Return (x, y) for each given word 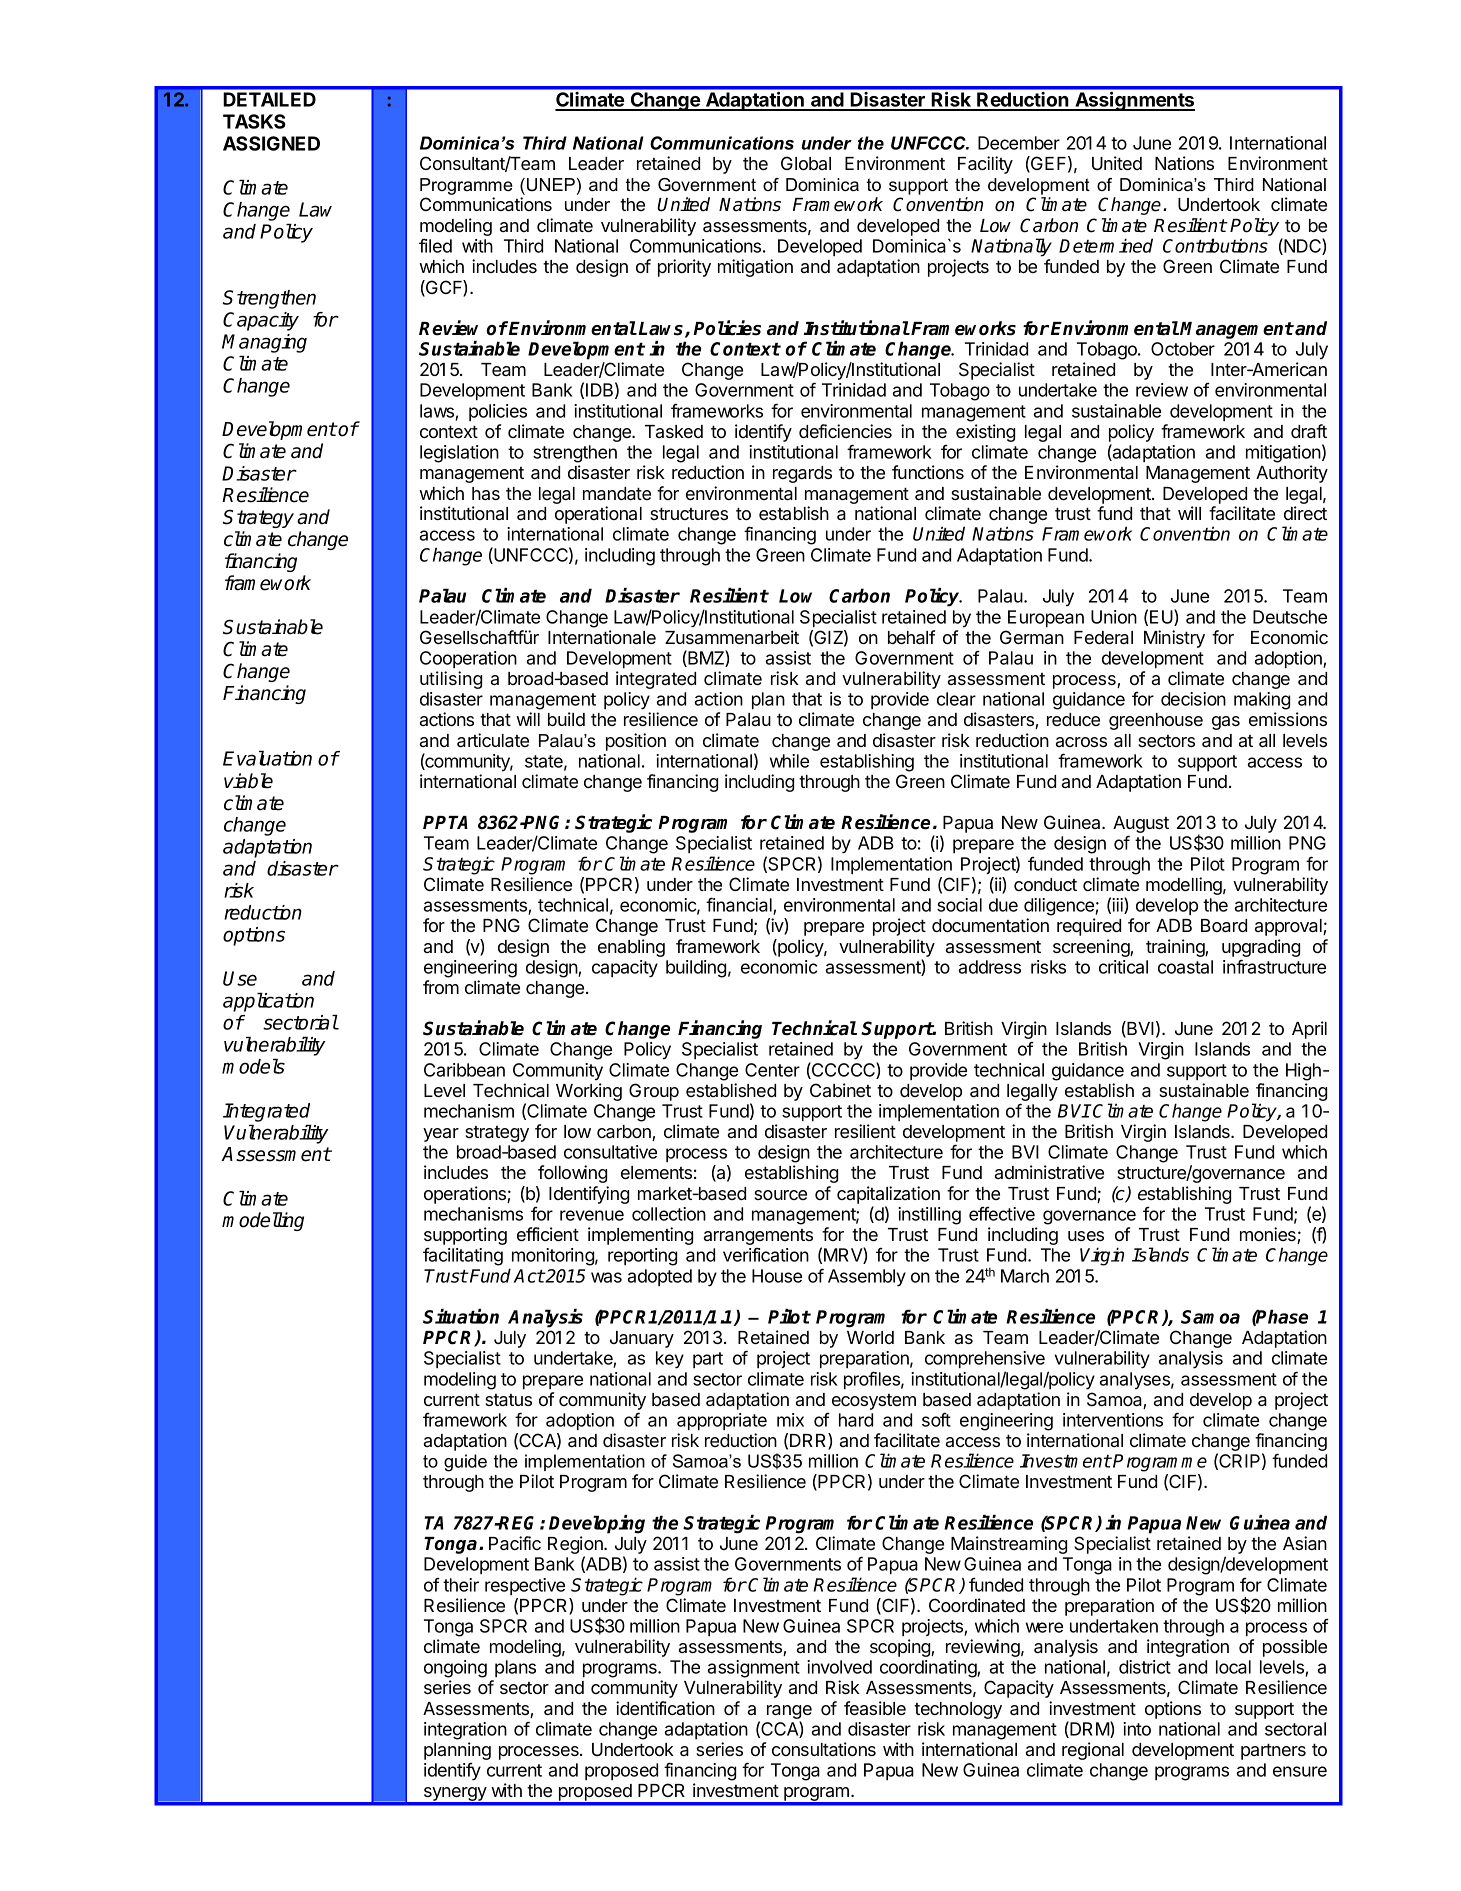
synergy (455, 1795)
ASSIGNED (271, 143)
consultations (824, 1749)
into (1137, 1729)
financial (740, 906)
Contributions (1215, 245)
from (441, 987)
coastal (1185, 967)
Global (806, 163)
